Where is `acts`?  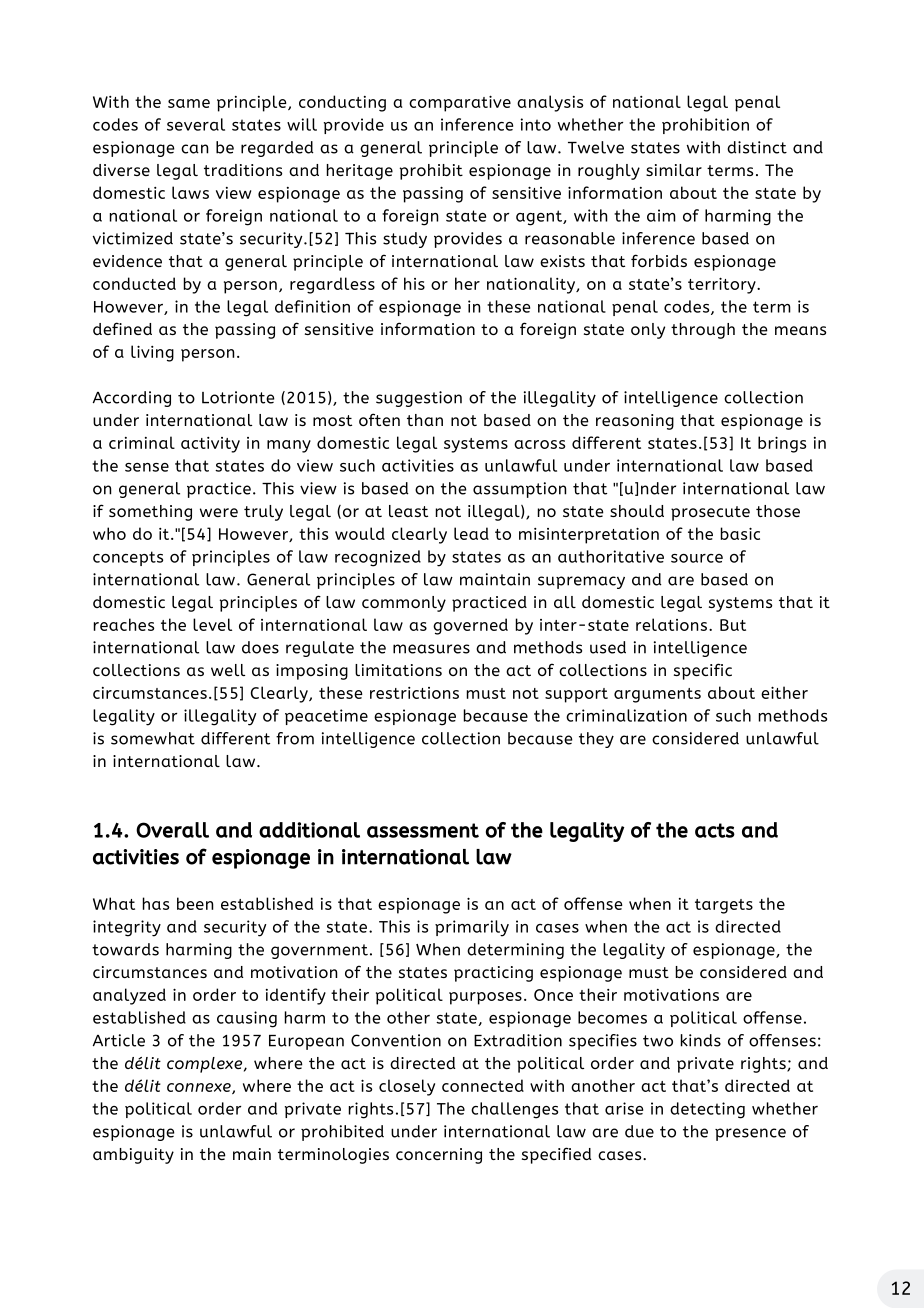
acts is located at coordinates (715, 830).
